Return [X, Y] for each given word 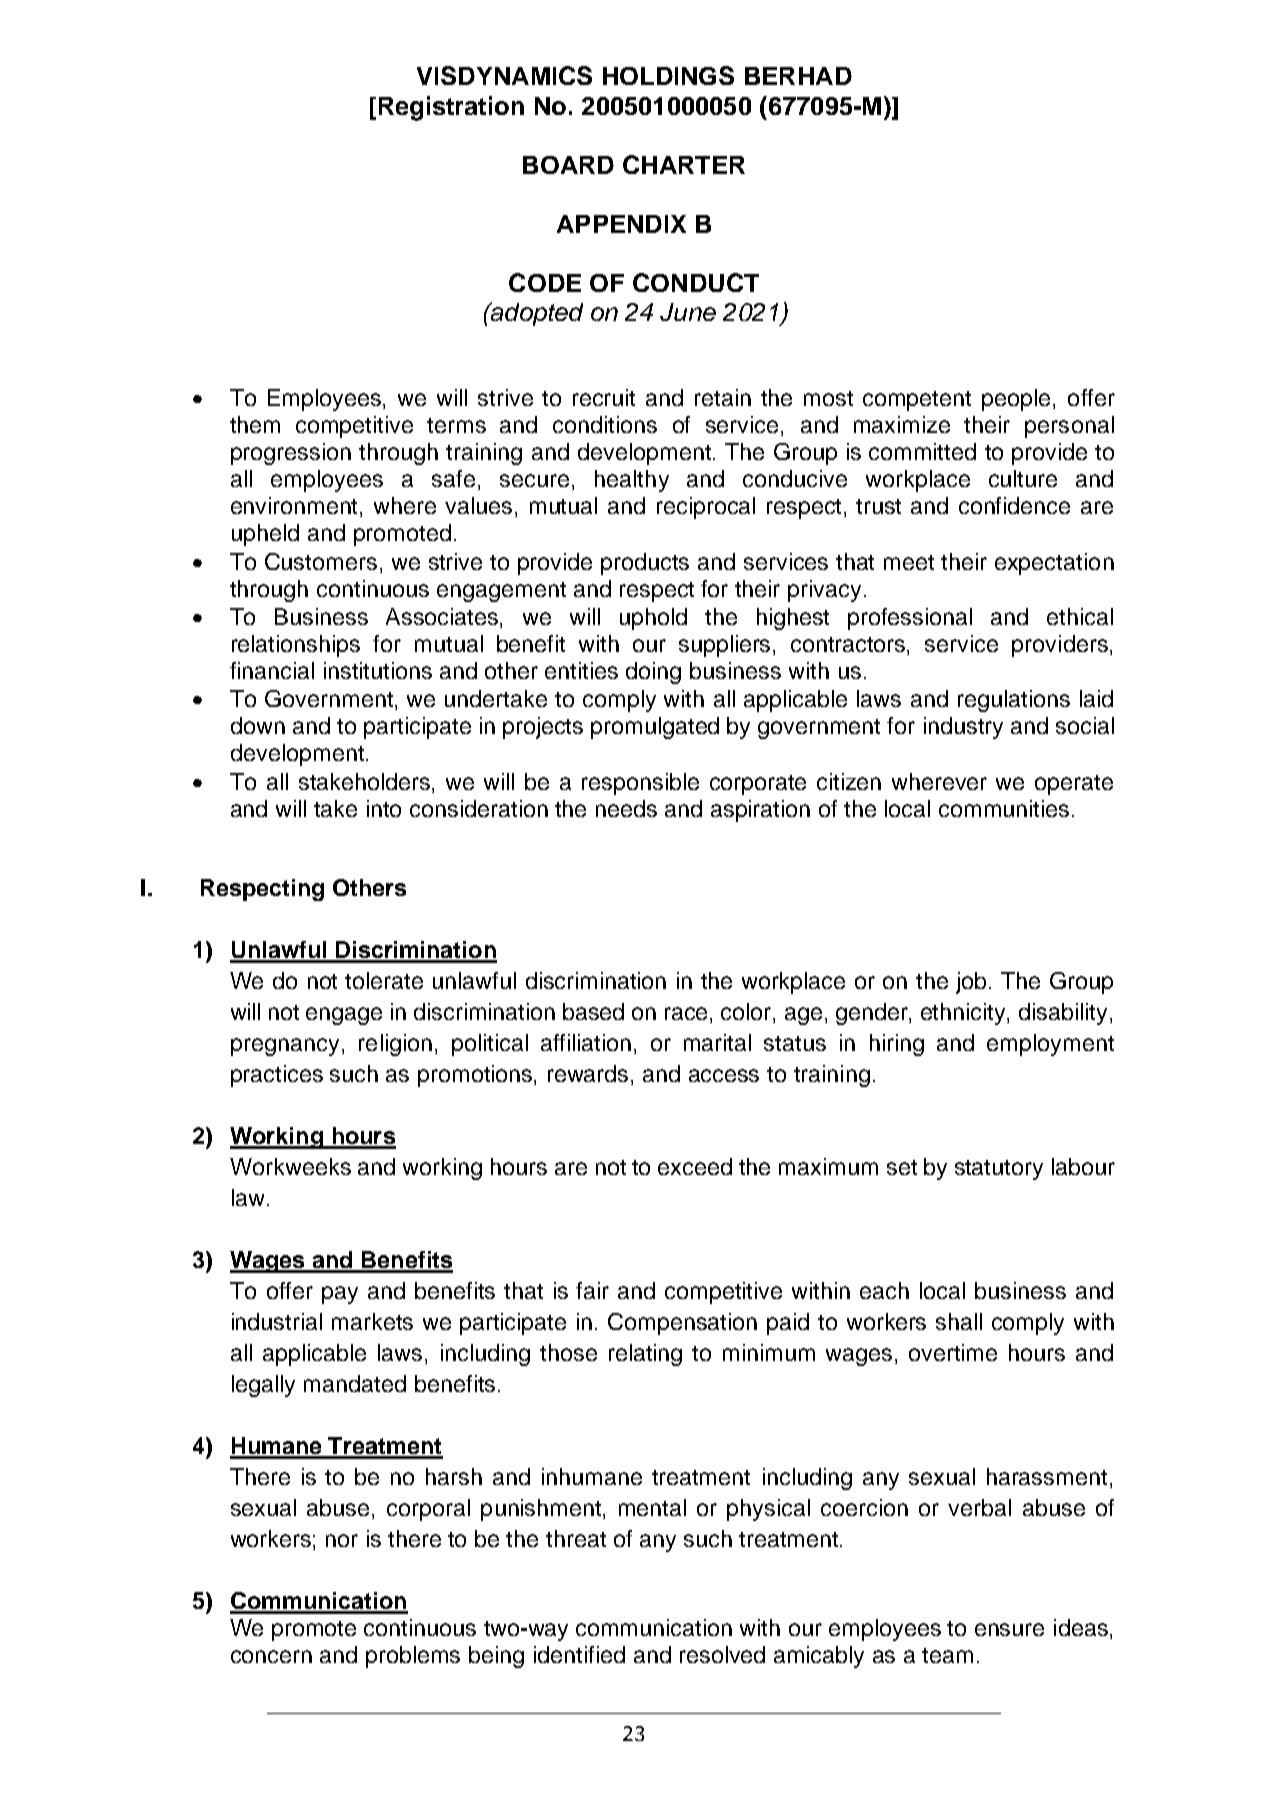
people [1016, 400]
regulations [1014, 701]
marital [717, 1042]
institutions [378, 670]
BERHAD [798, 76]
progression [291, 454]
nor [342, 1540]
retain [723, 397]
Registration [451, 108]
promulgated [655, 728]
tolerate [384, 980]
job [971, 983]
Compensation [682, 1324]
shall [959, 1321]
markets [372, 1321]
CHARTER [684, 164]
